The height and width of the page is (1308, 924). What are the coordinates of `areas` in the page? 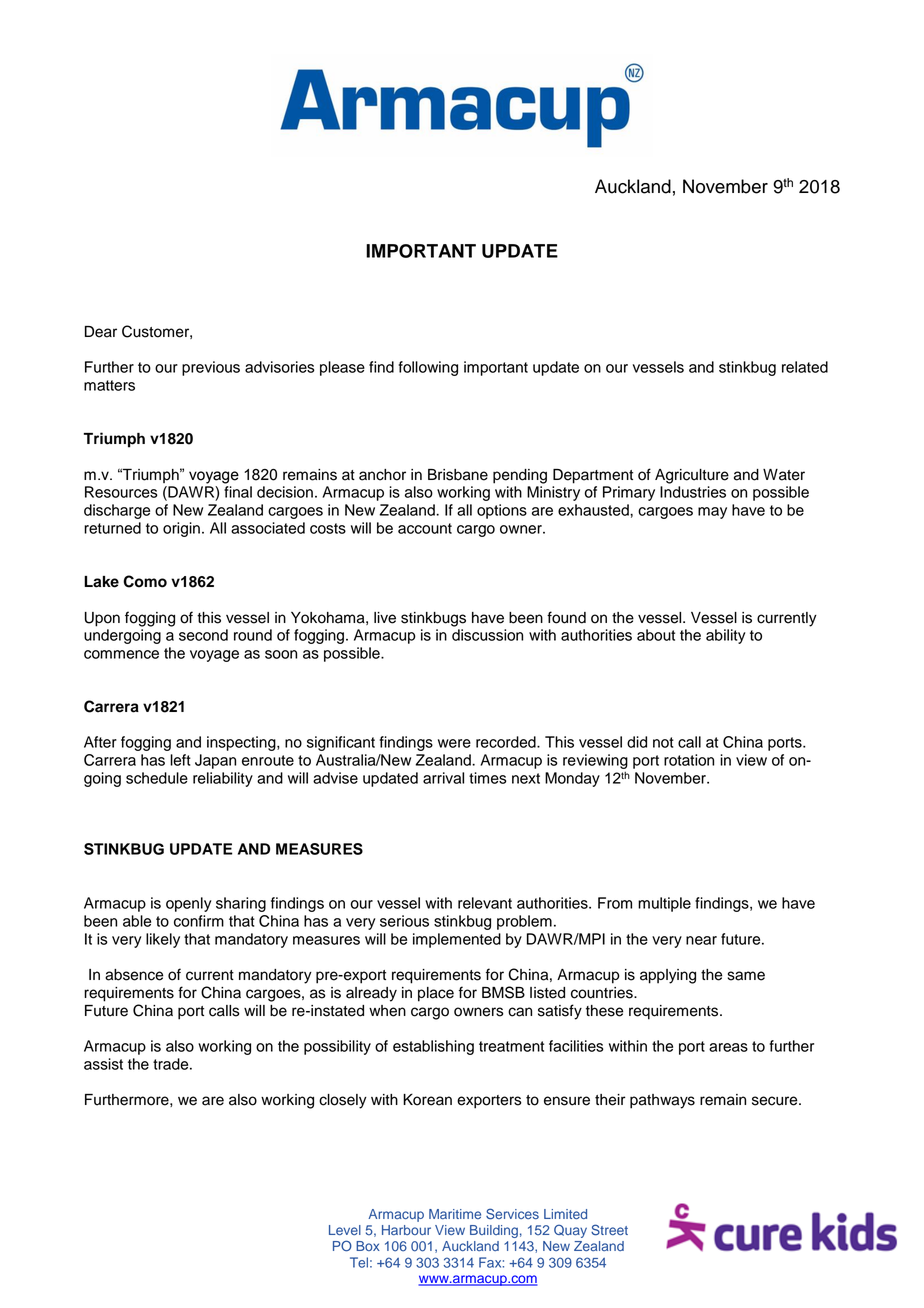 It's located at (728, 1047).
